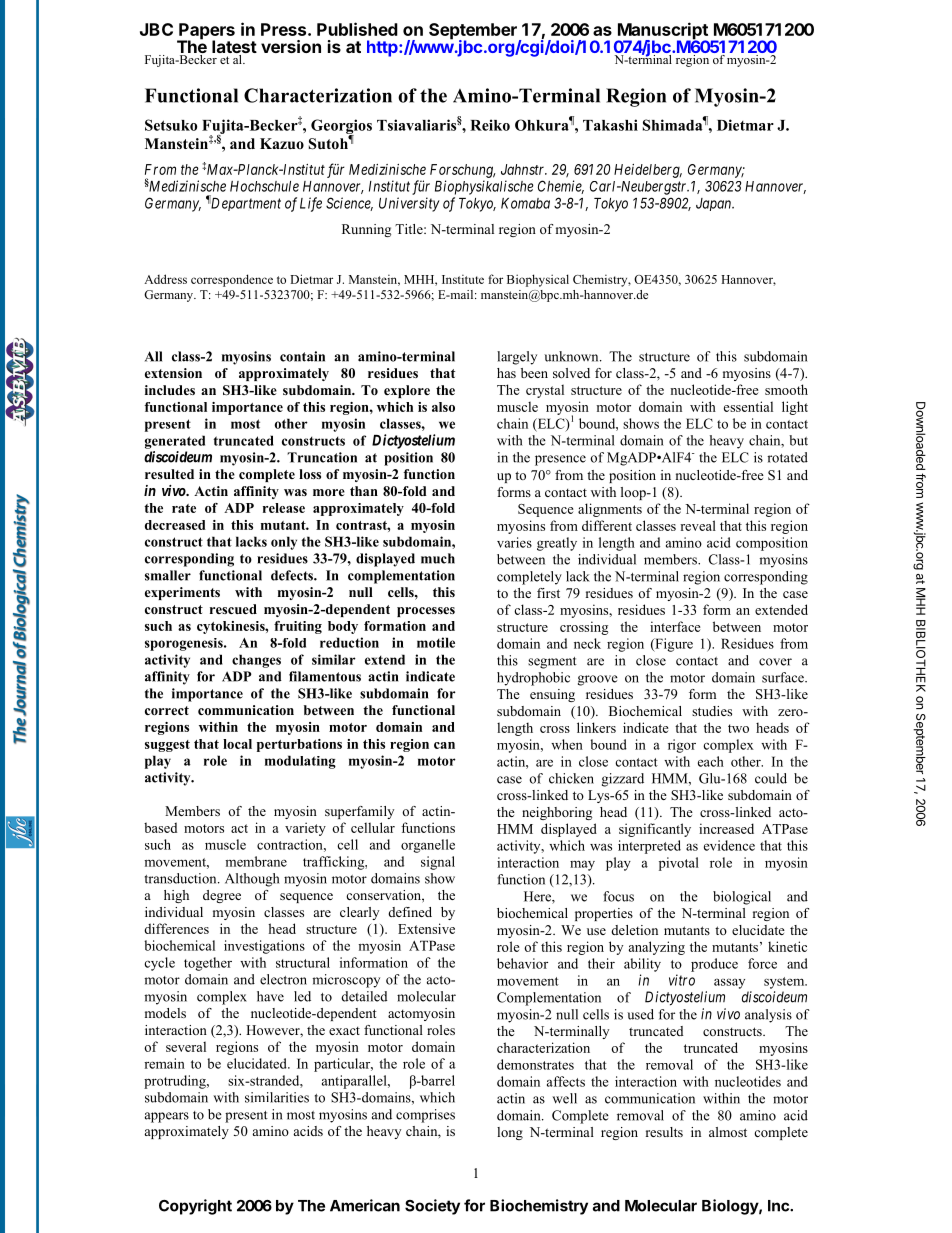 This document has width=952, height=1233. I want to click on essential, so click(748, 406).
